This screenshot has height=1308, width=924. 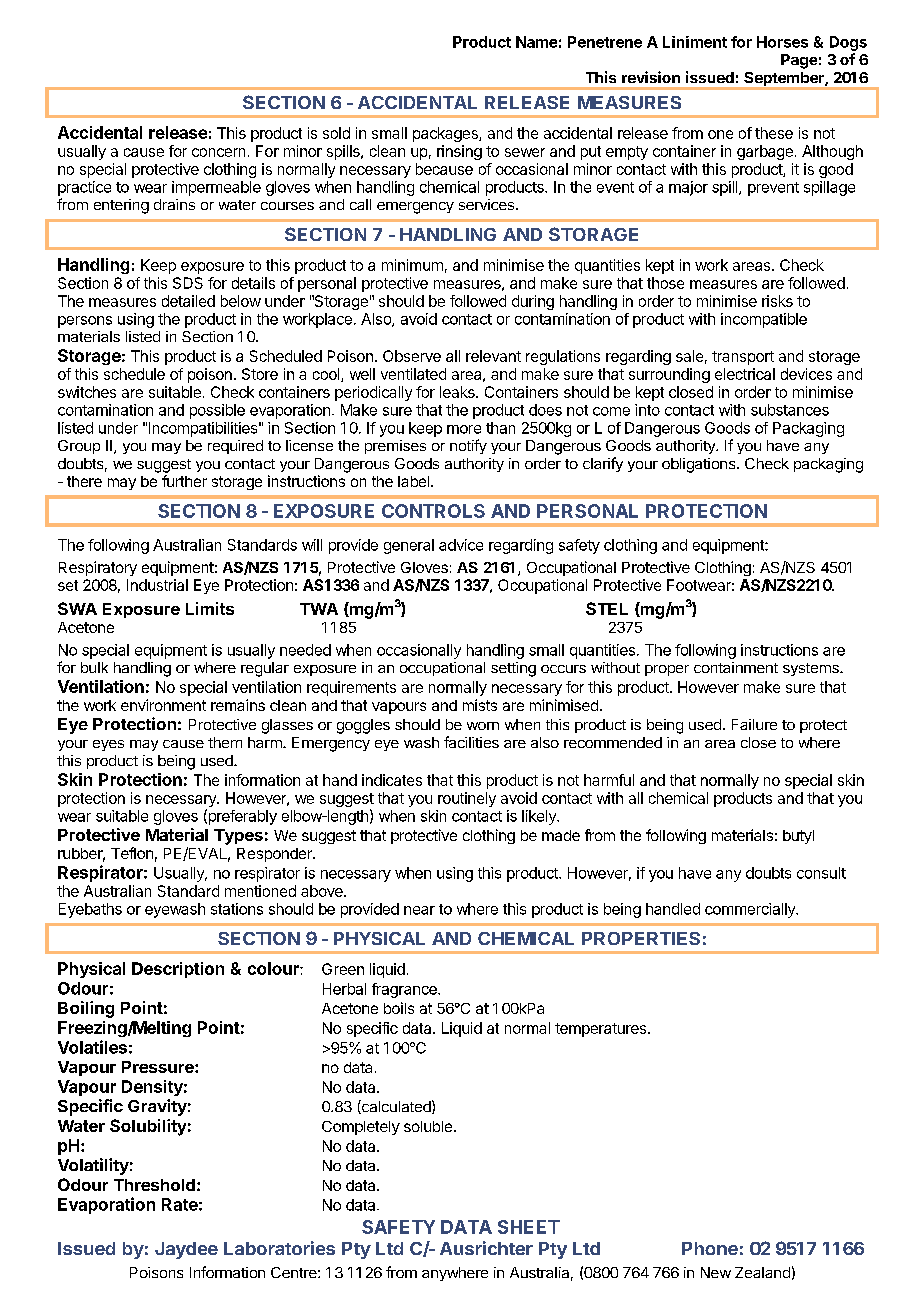 I want to click on concern, so click(x=218, y=152).
